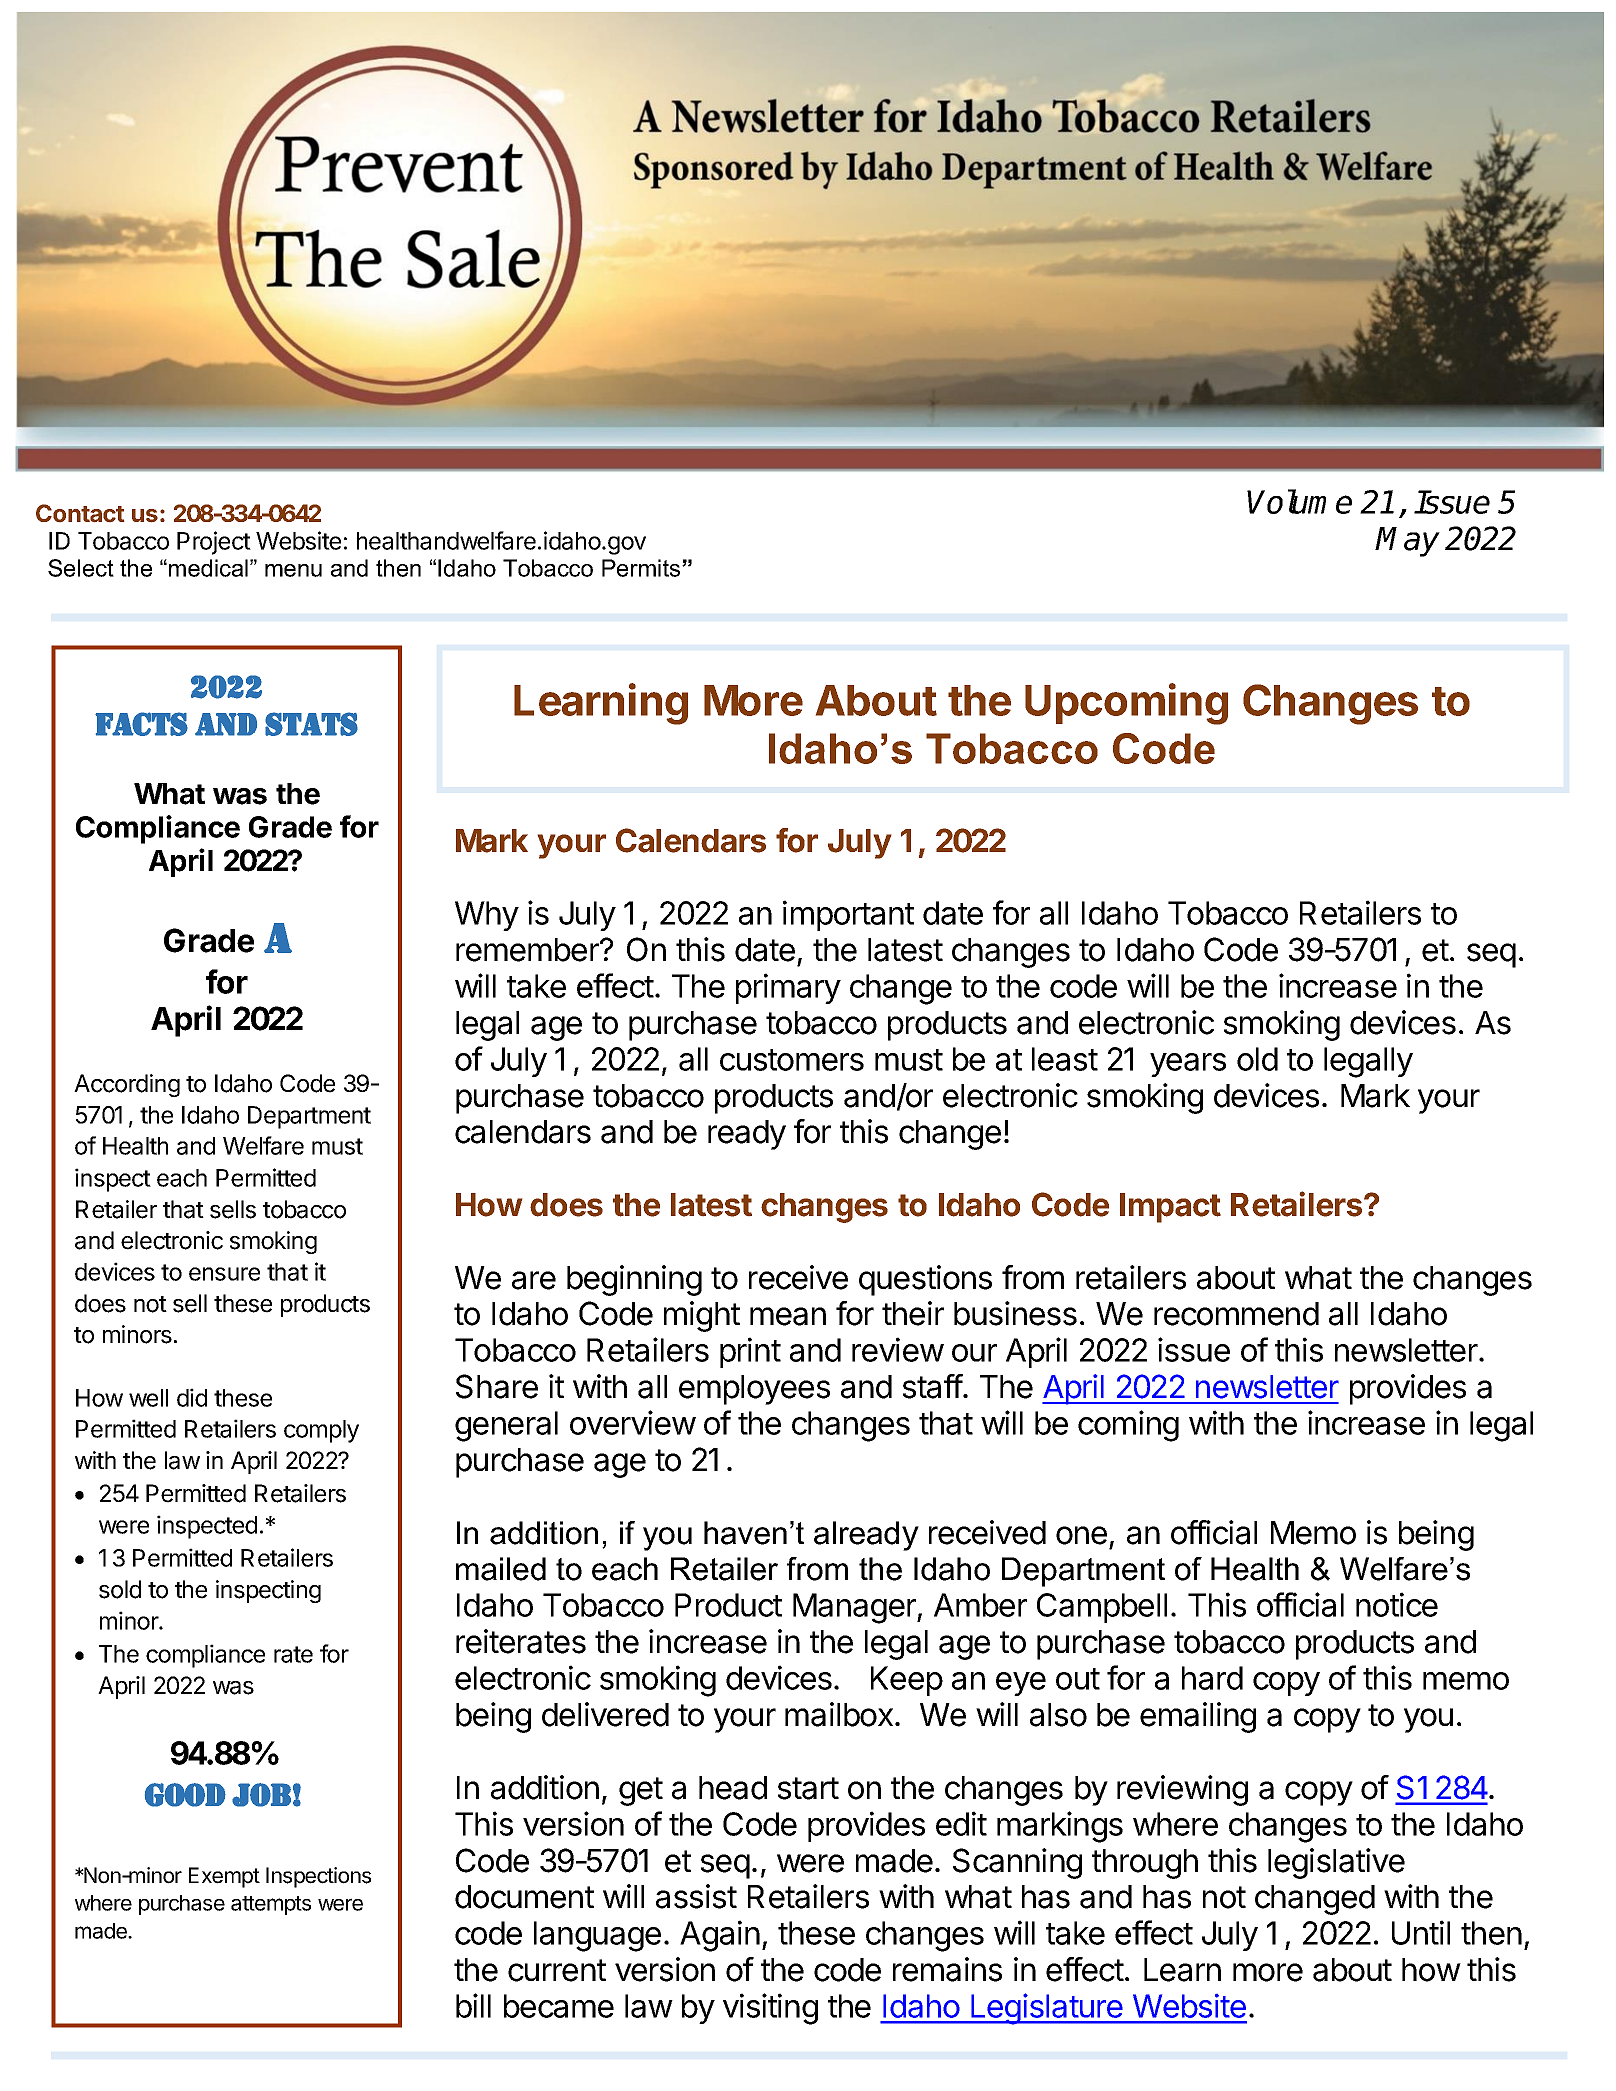 Image resolution: width=1616 pixels, height=2091 pixels. Describe the element at coordinates (848, 915) in the document. I see `important` at that location.
